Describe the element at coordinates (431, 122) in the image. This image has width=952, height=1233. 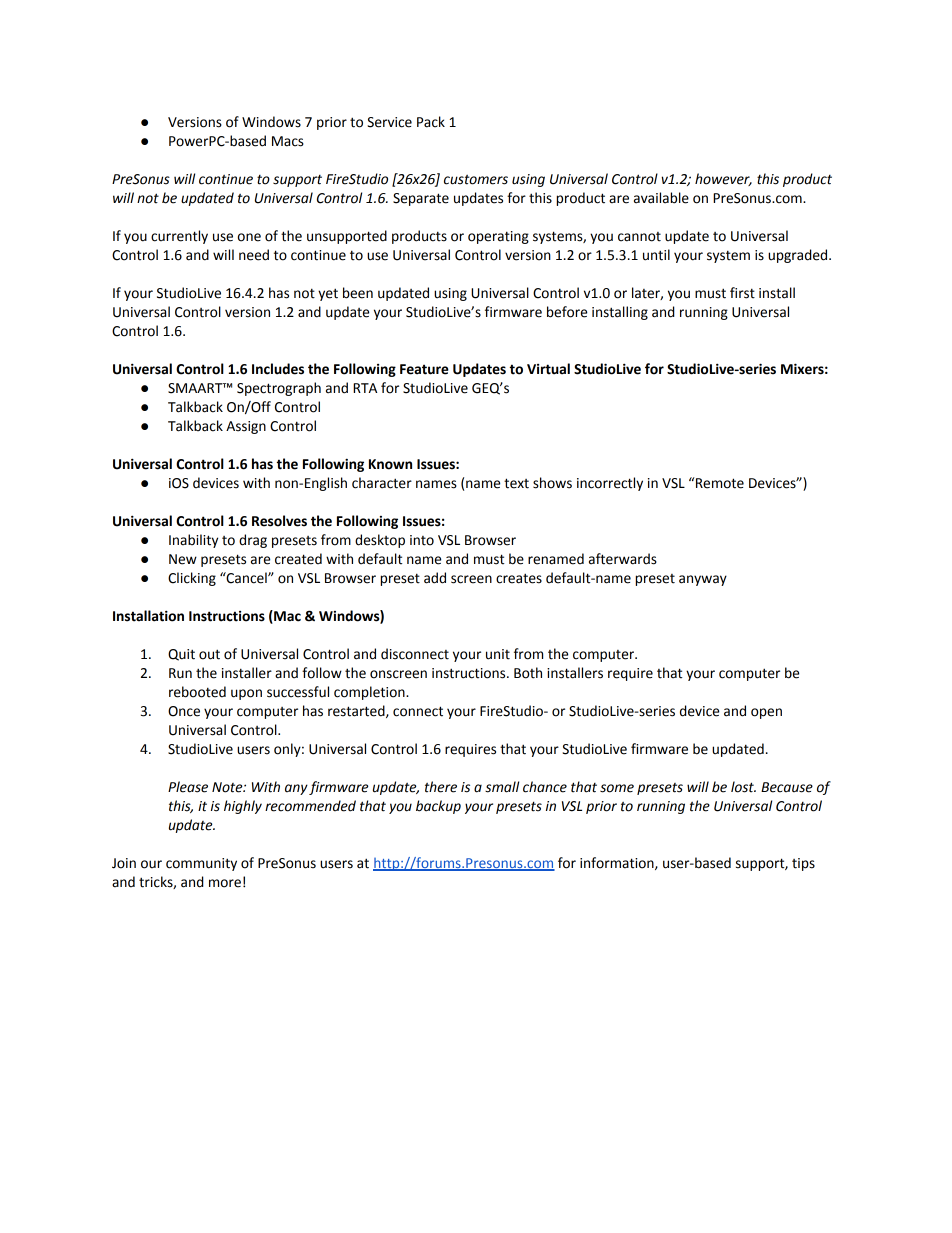
I see `Pack` at that location.
